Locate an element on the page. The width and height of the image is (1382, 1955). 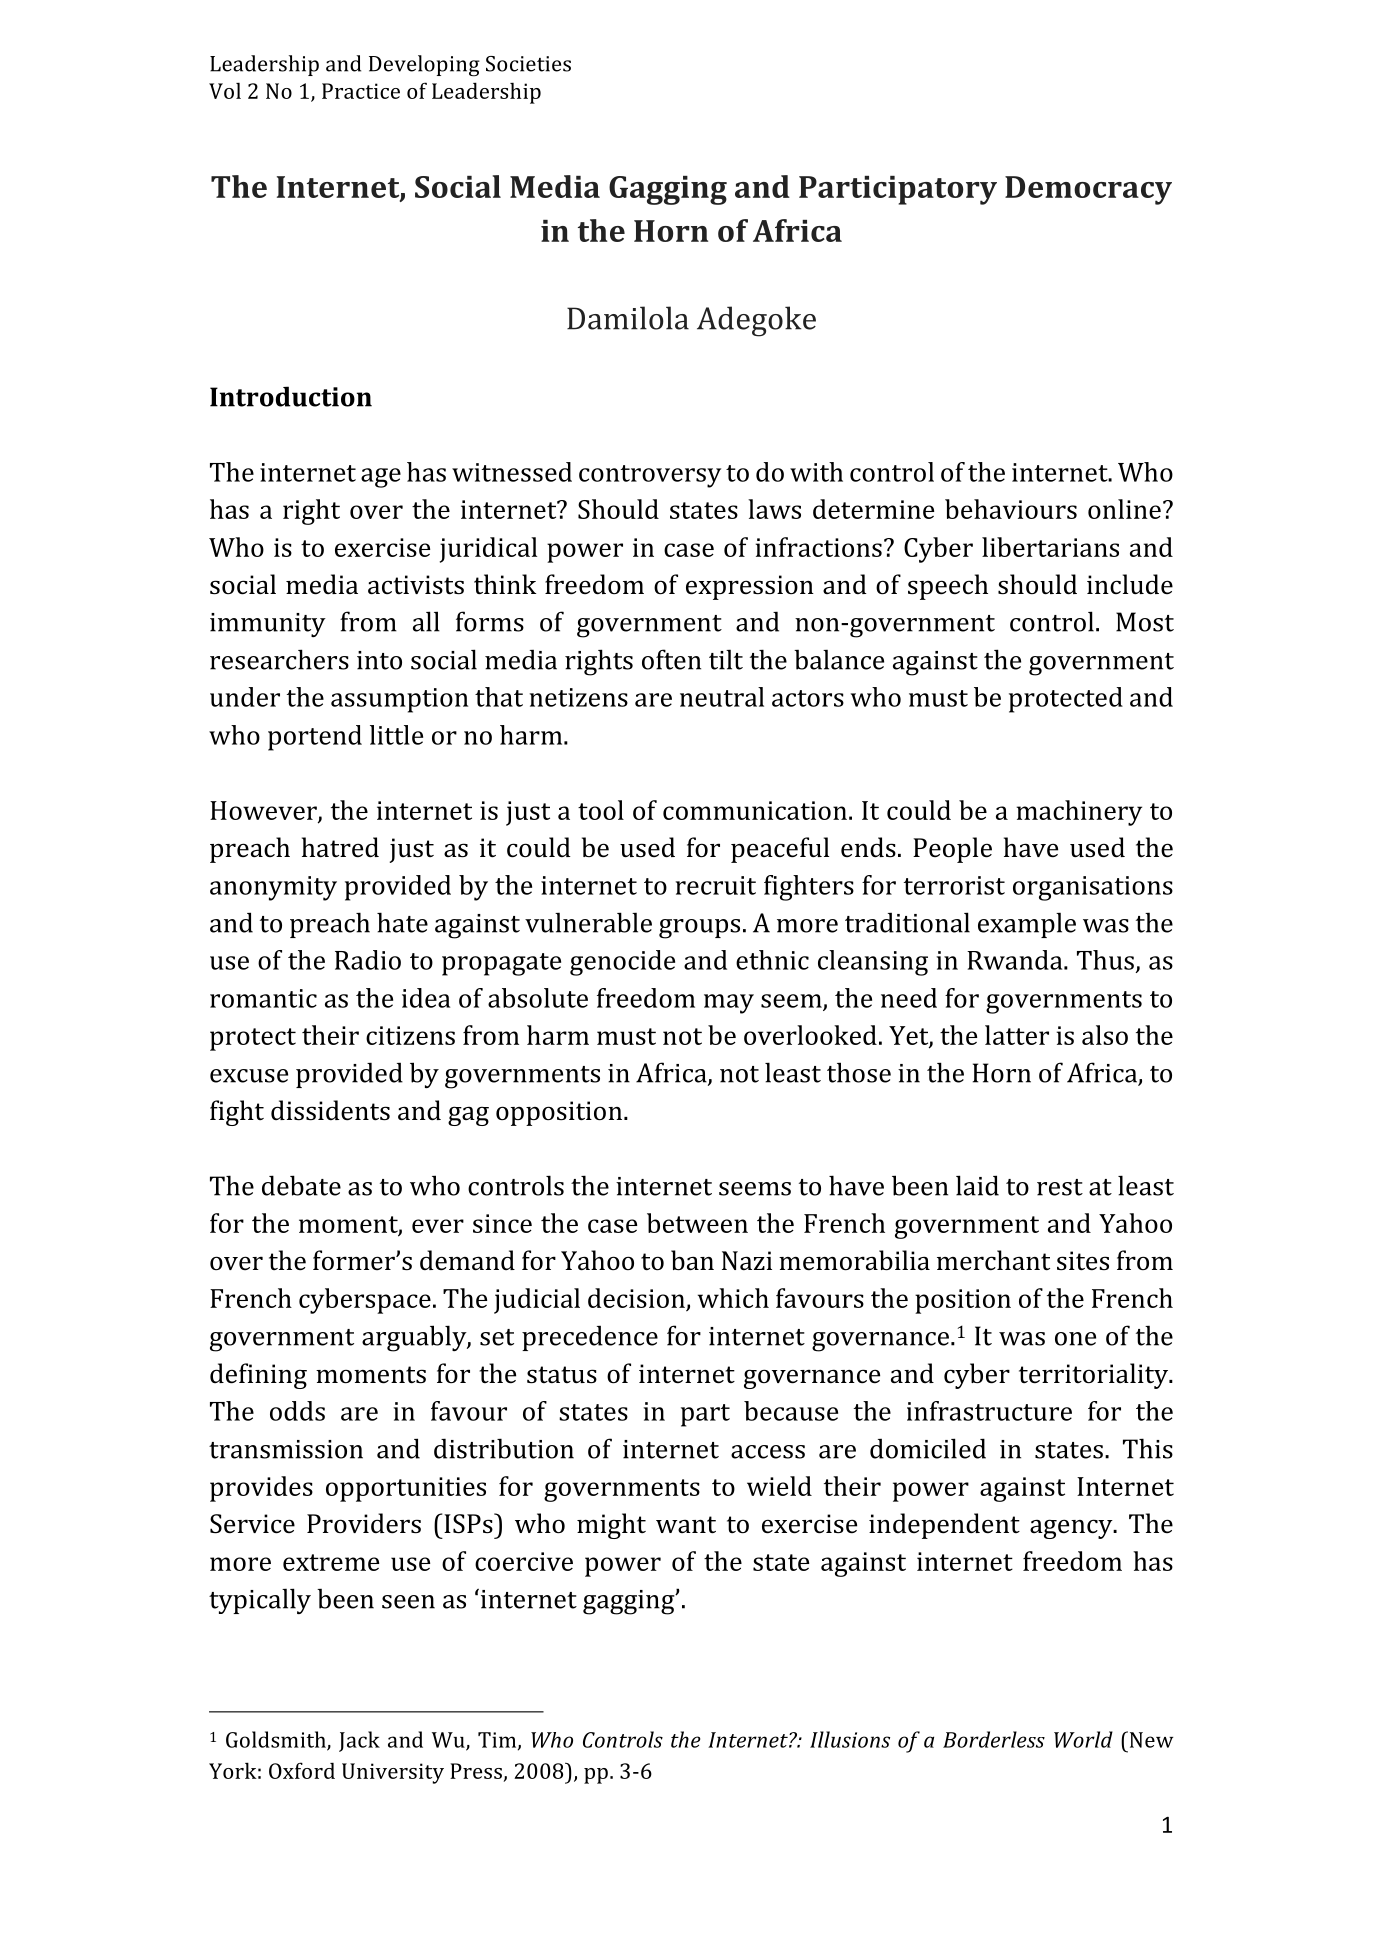
Societies is located at coordinates (528, 64).
